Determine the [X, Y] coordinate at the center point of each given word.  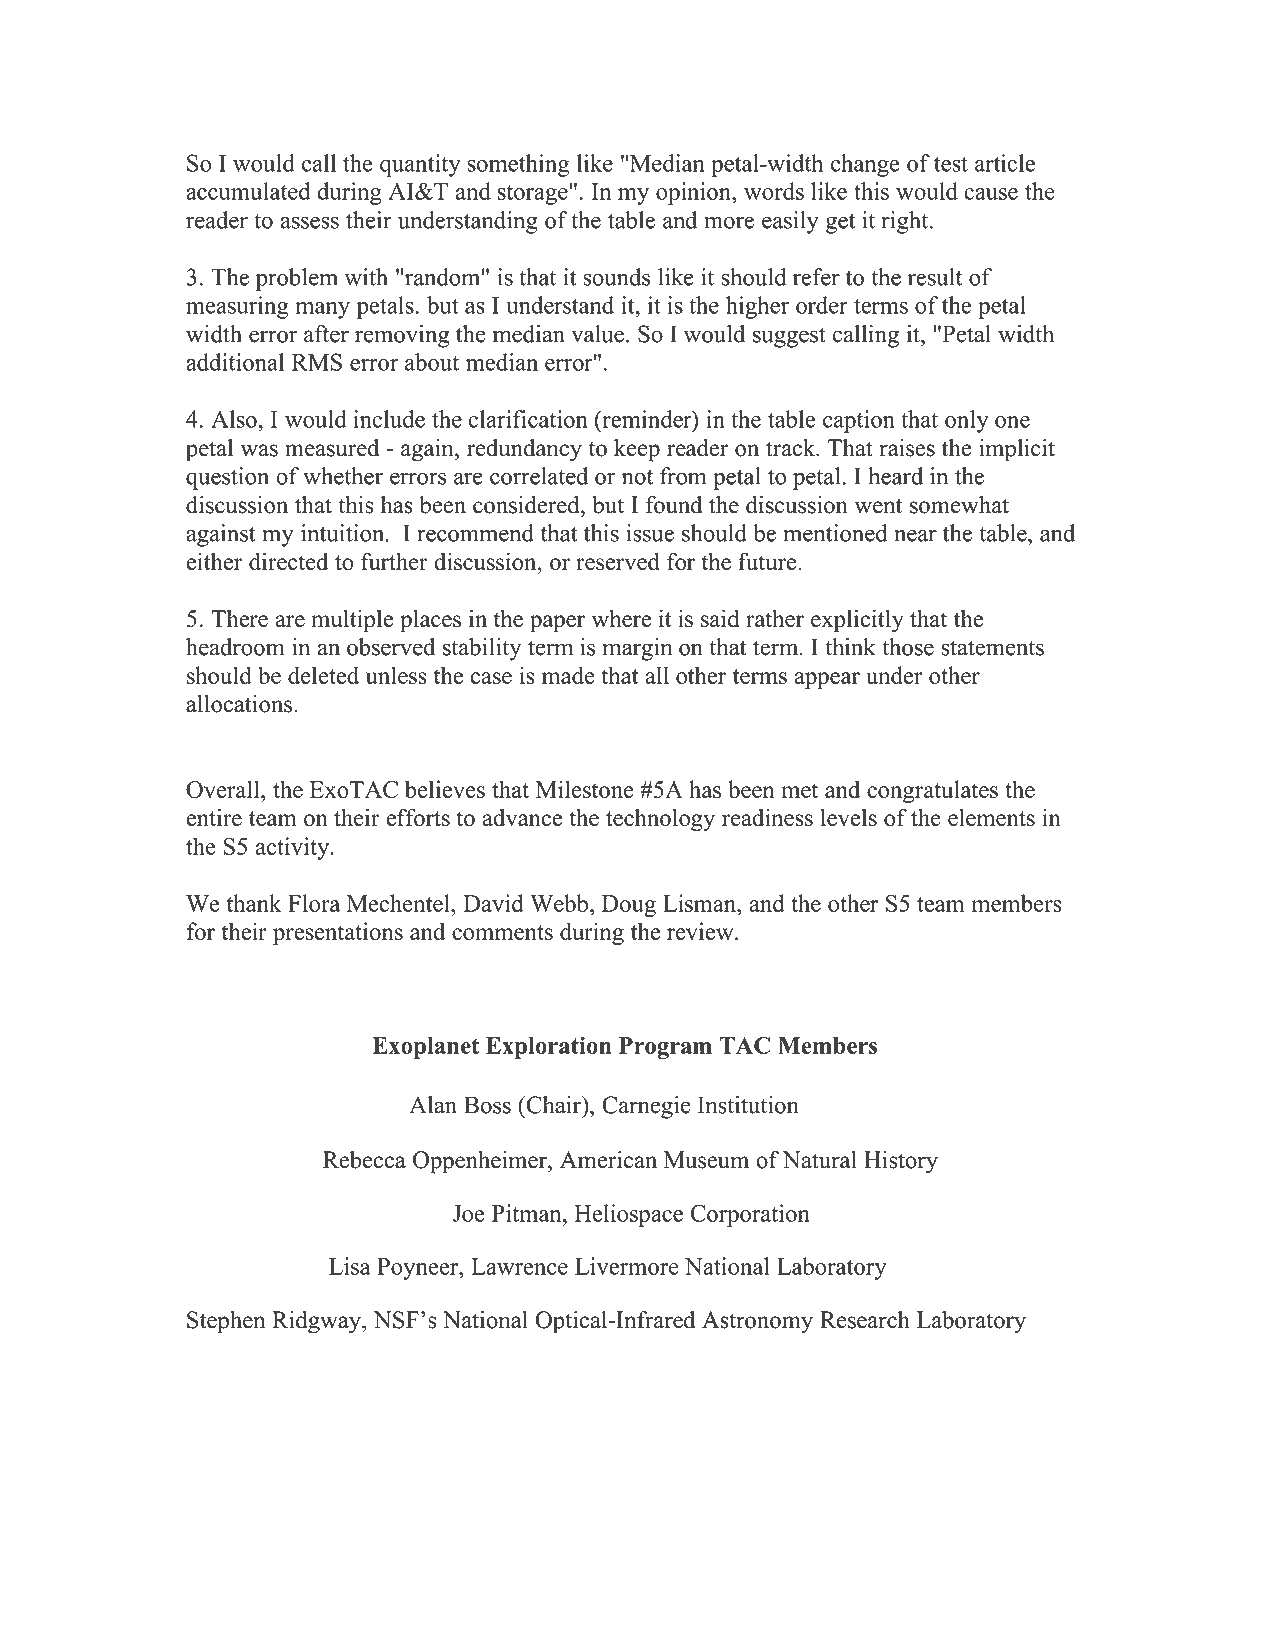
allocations [240, 704]
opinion [694, 193]
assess [309, 222]
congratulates [932, 791]
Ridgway [317, 1322]
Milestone [585, 789]
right [906, 222]
